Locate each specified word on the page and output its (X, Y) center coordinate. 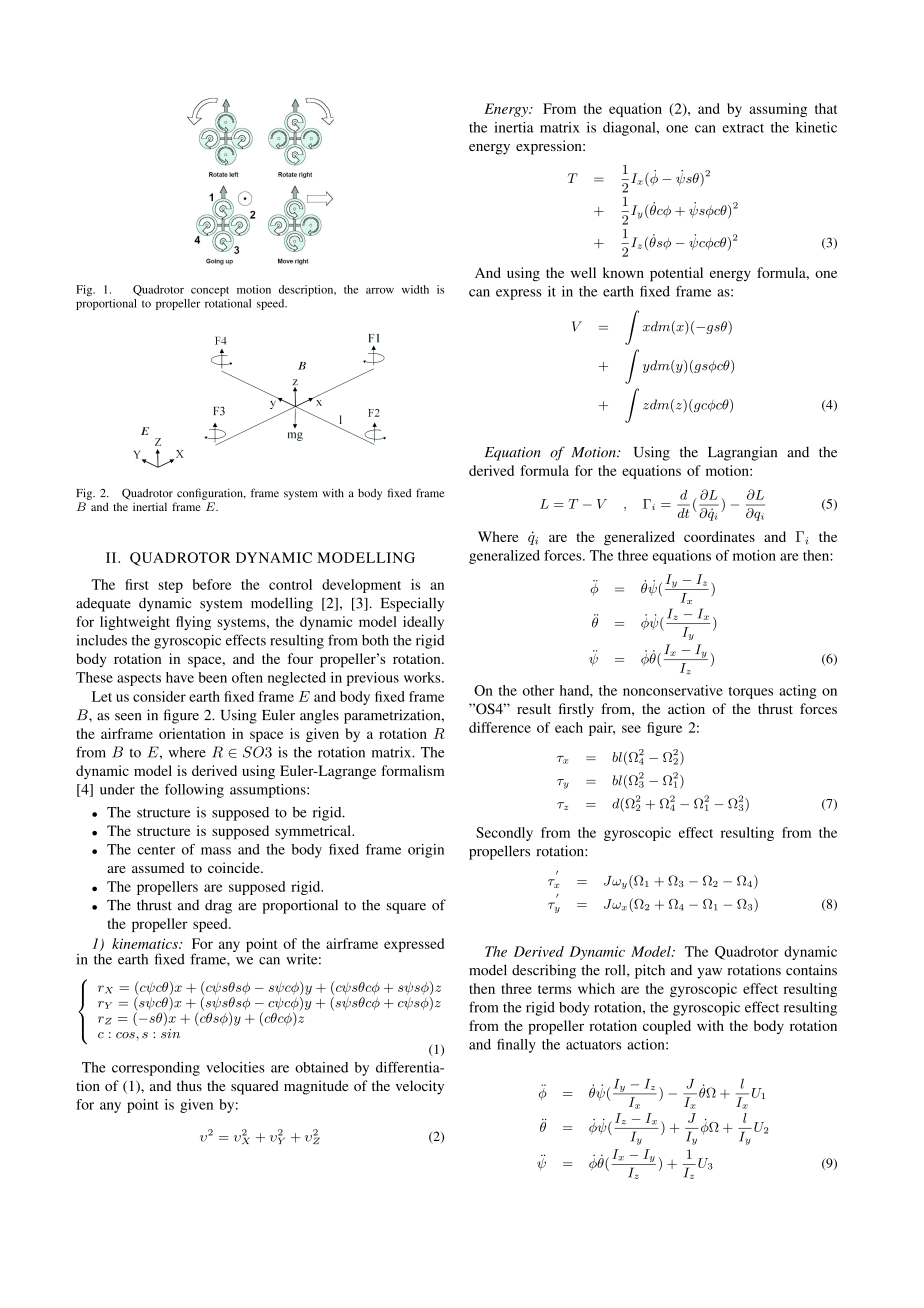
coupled (667, 1027)
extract (743, 128)
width (415, 289)
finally (516, 1046)
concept (210, 291)
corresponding (156, 1069)
